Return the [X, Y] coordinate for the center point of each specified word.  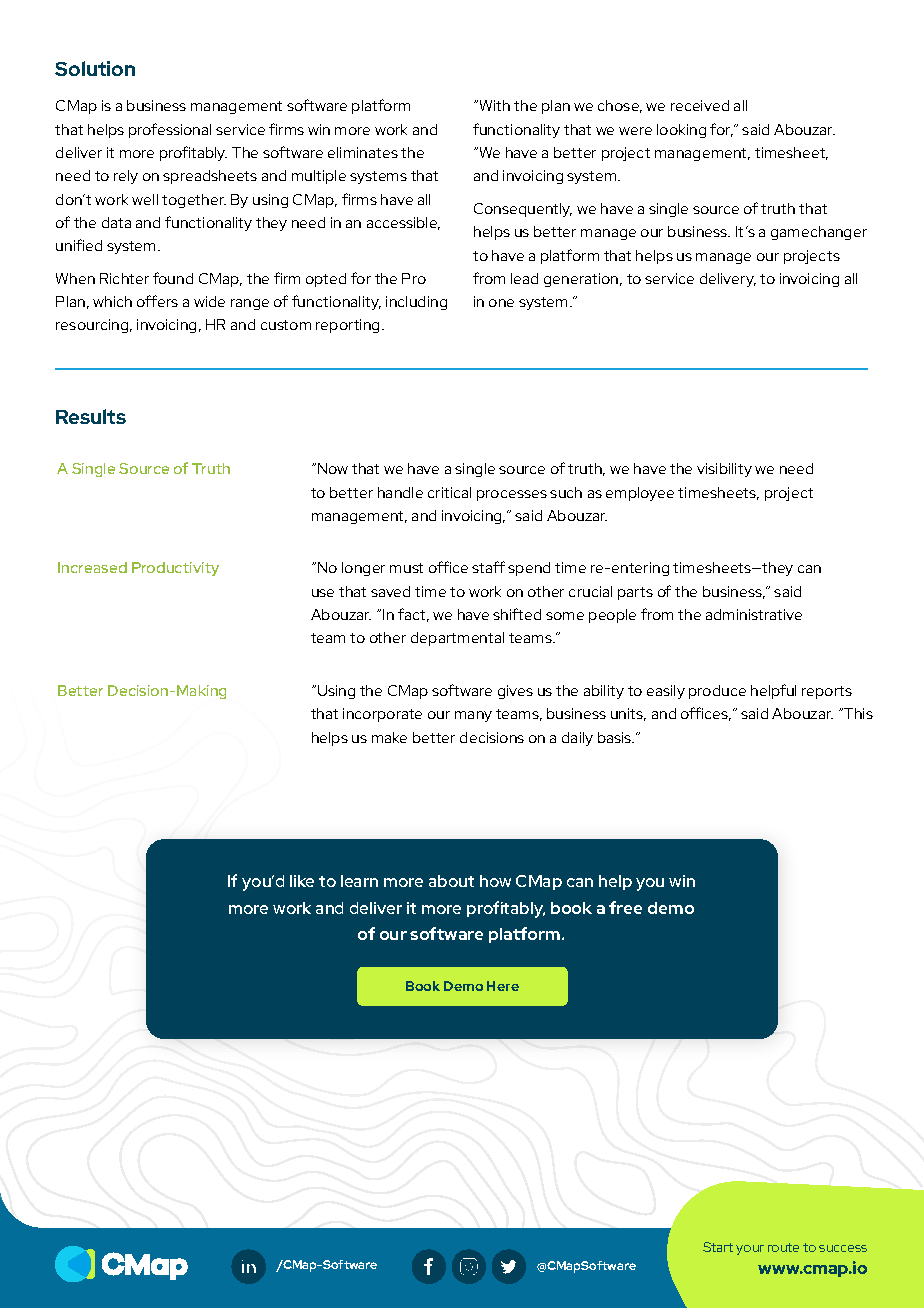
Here [503, 986]
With [495, 105]
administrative [754, 614]
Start [718, 1247]
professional [170, 130]
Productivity [175, 569]
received [700, 105]
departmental [457, 639]
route [783, 1247]
